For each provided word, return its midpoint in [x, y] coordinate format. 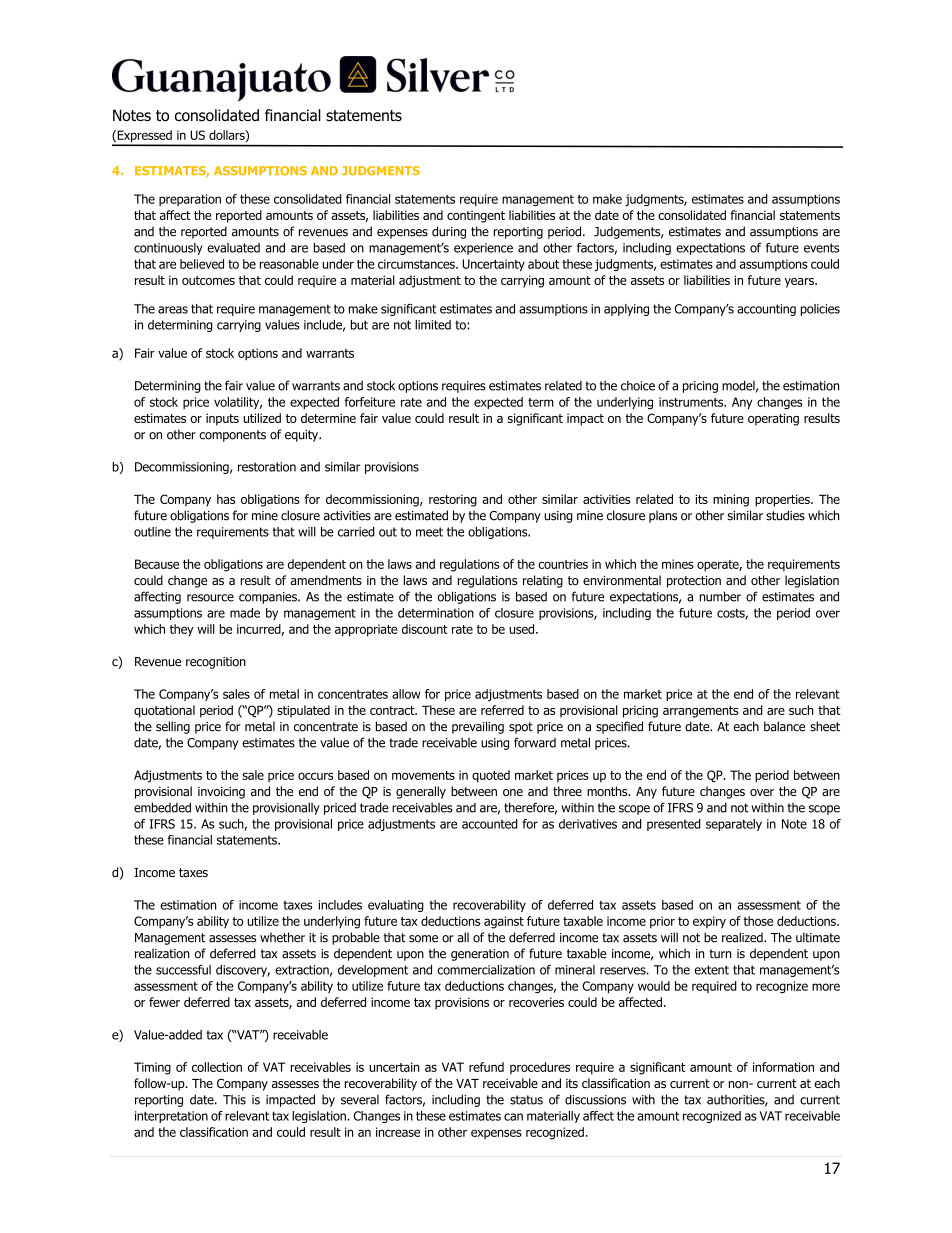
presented [674, 825]
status [526, 1100]
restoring [453, 500]
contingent [476, 216]
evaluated [233, 248]
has [226, 499]
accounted [490, 824]
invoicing [221, 793]
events [821, 248]
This [234, 1100]
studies [785, 515]
